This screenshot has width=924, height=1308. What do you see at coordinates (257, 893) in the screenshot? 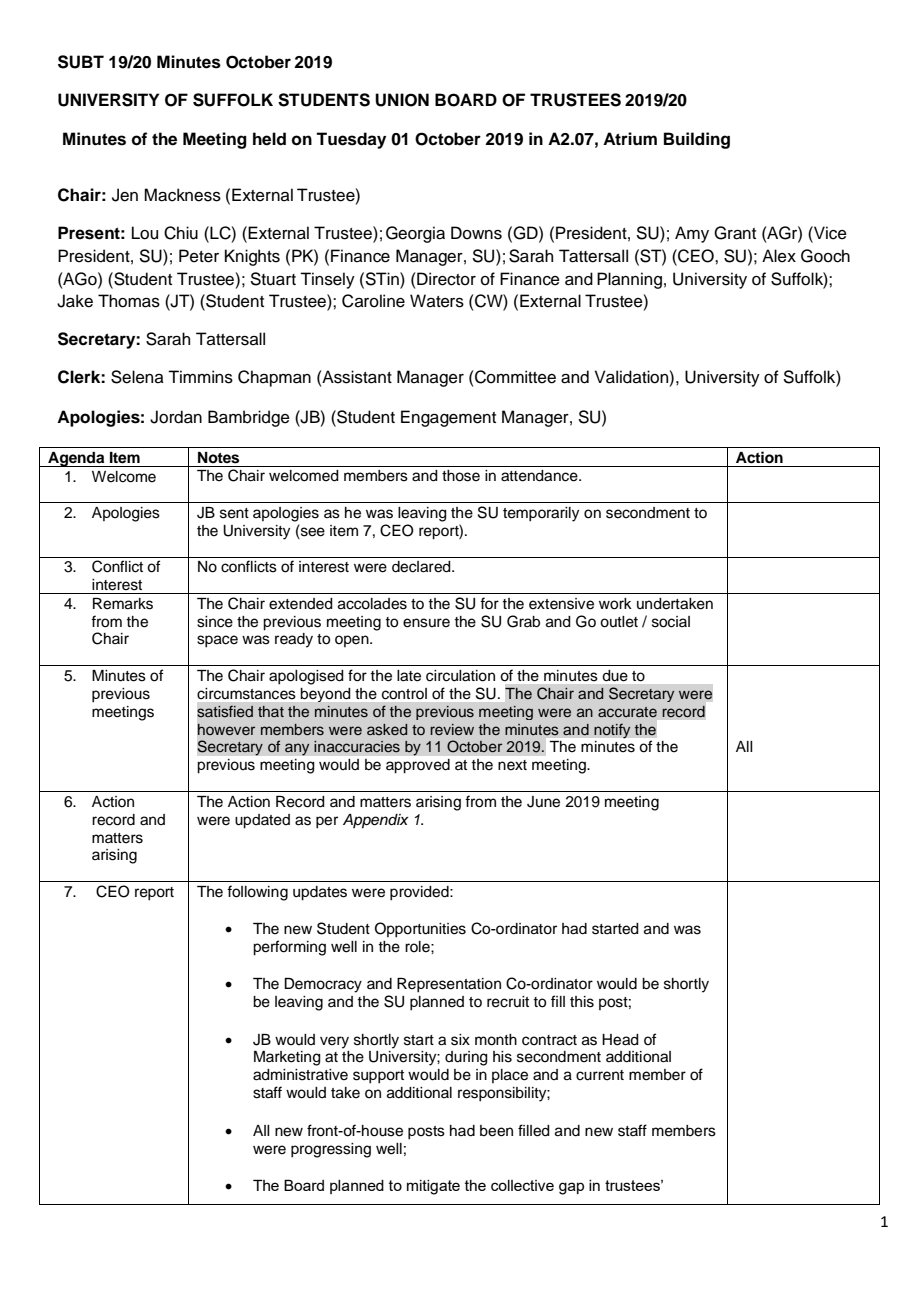
I see `following` at bounding box center [257, 893].
